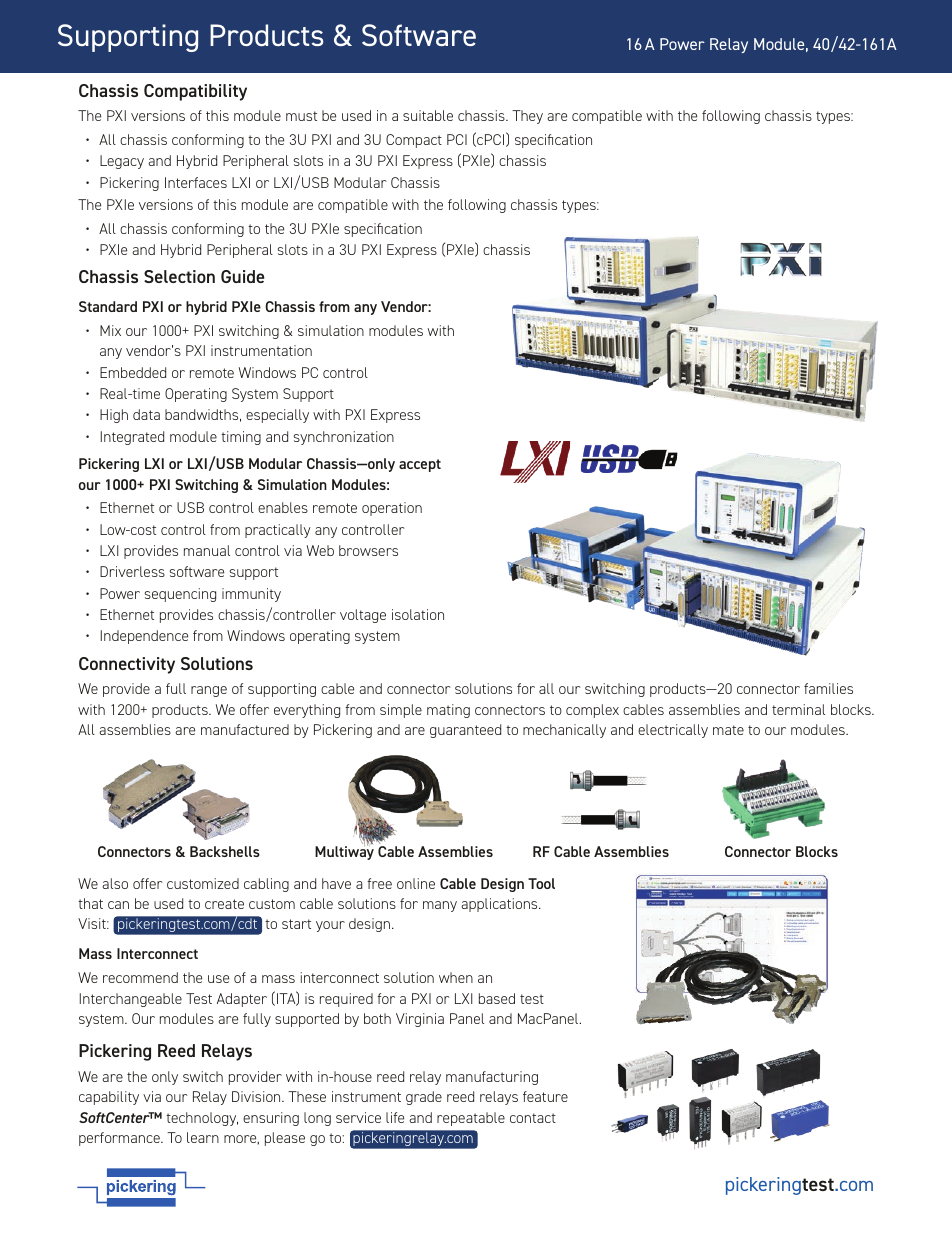 This page has width=952, height=1233. I want to click on sequencing, so click(180, 595).
